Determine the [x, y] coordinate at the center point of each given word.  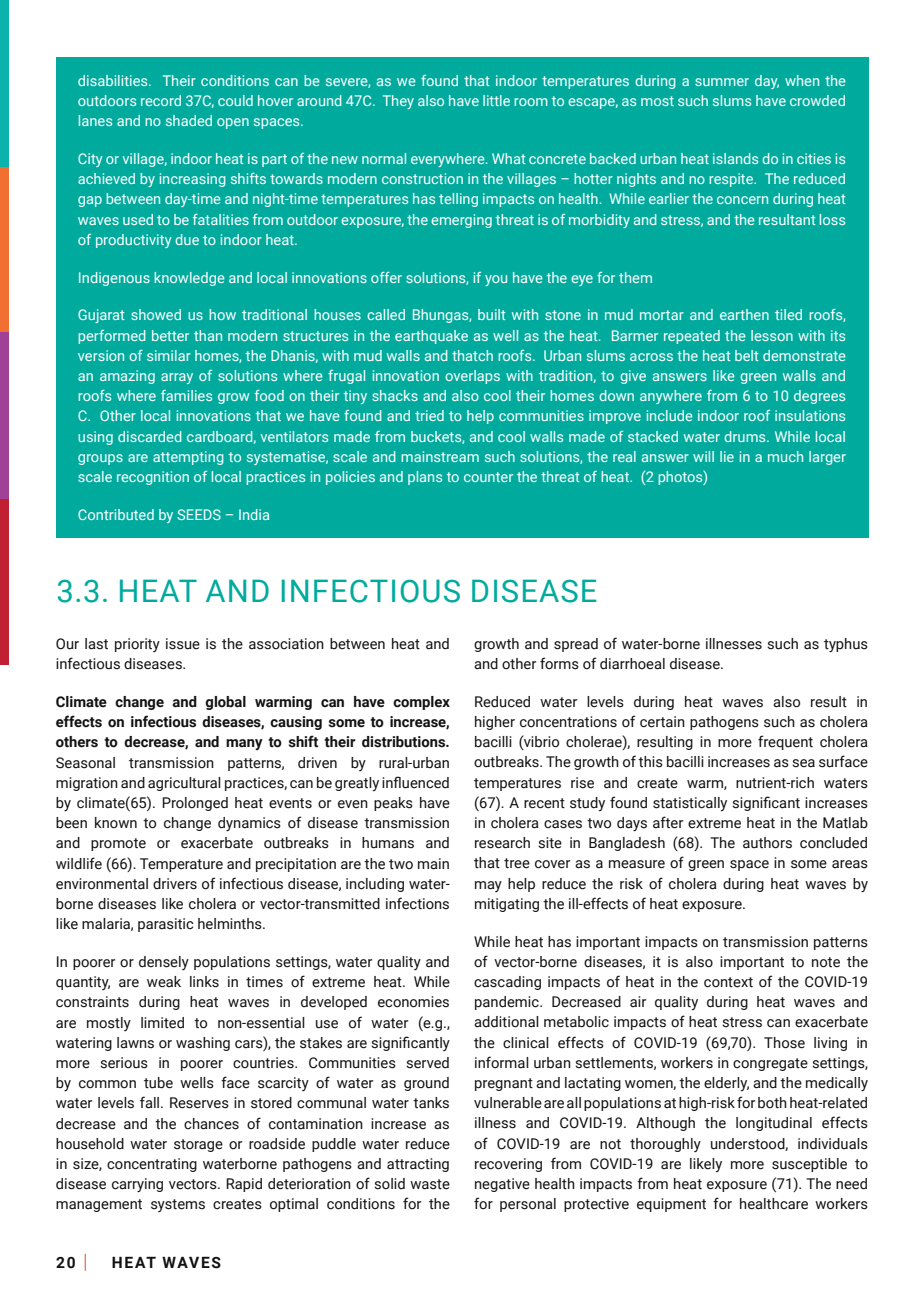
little [496, 100]
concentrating [152, 1165]
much [785, 456]
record [161, 100]
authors [767, 843]
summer [722, 82]
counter [488, 477]
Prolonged [195, 804]
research [502, 843]
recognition [153, 478]
